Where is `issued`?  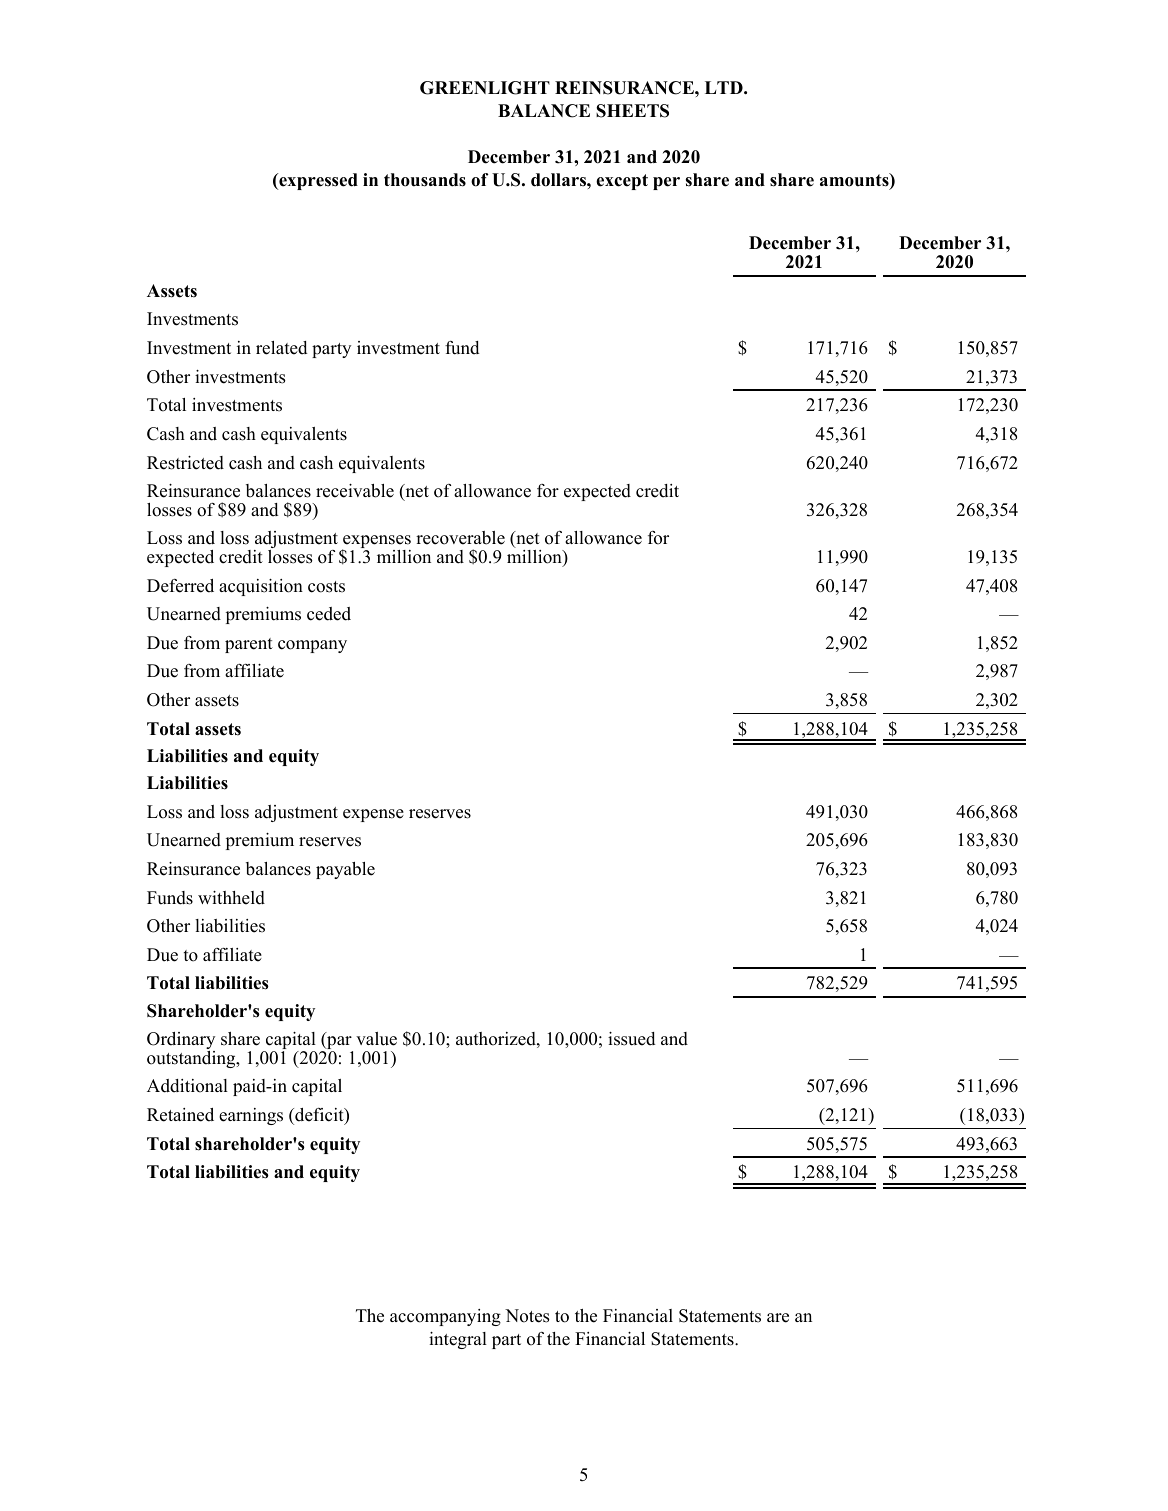 issued is located at coordinates (632, 1039).
